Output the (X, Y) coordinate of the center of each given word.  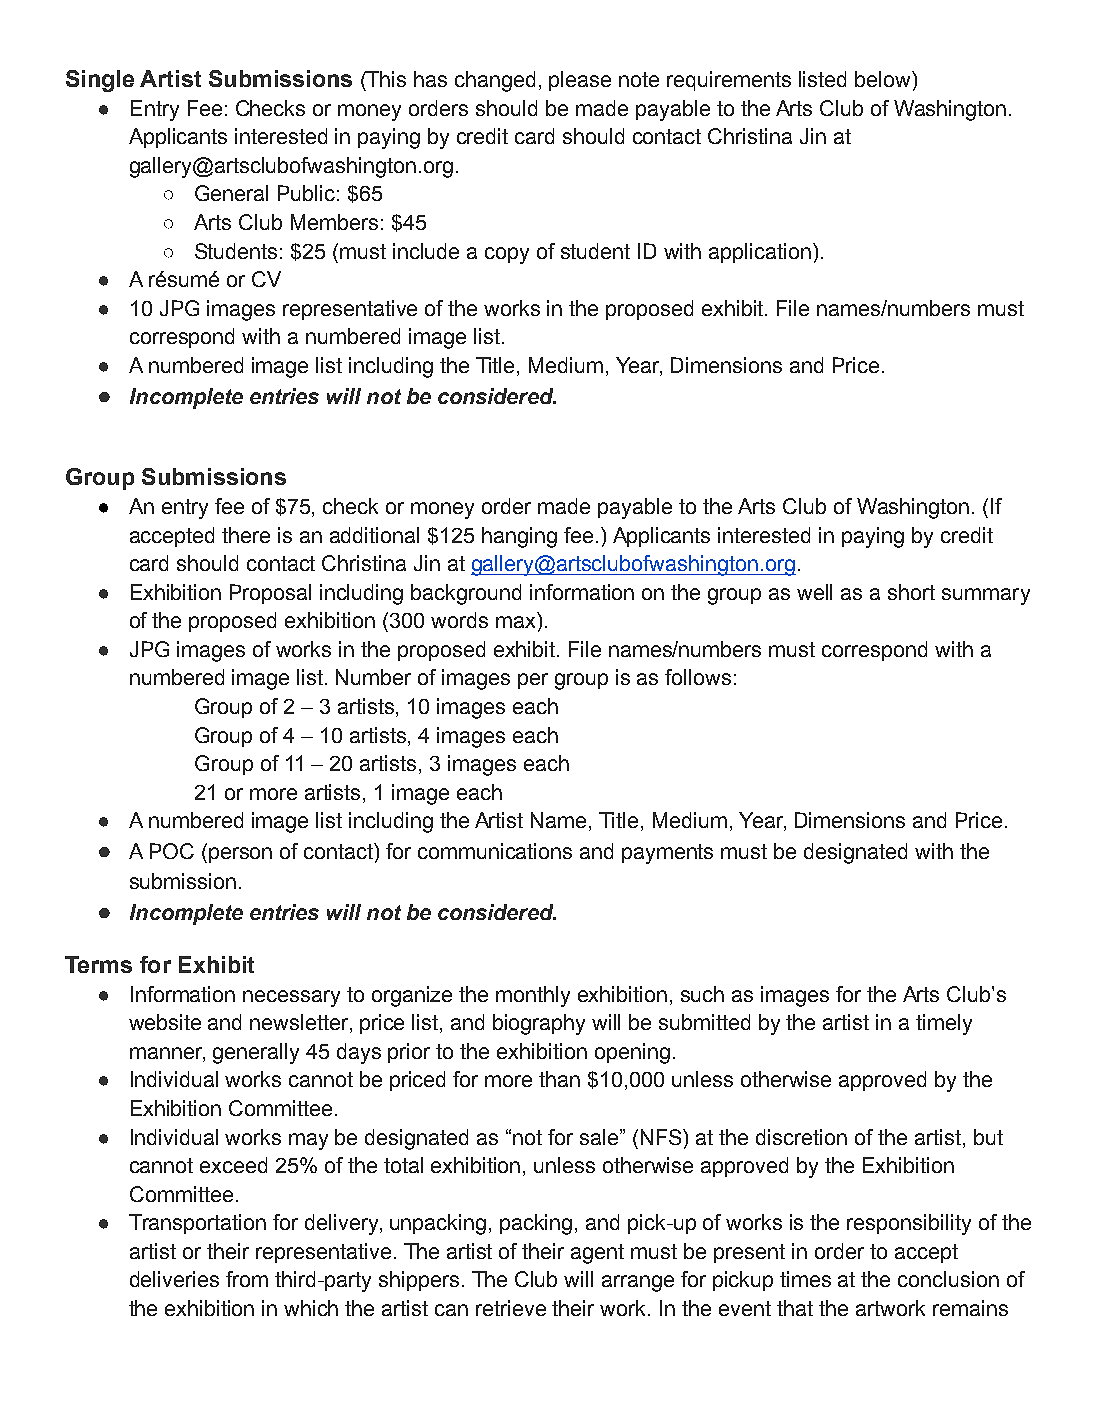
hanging (519, 537)
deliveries (174, 1279)
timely (944, 1024)
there (246, 535)
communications (495, 851)
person (240, 855)
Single (100, 81)
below (884, 79)
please (580, 81)
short (911, 592)
